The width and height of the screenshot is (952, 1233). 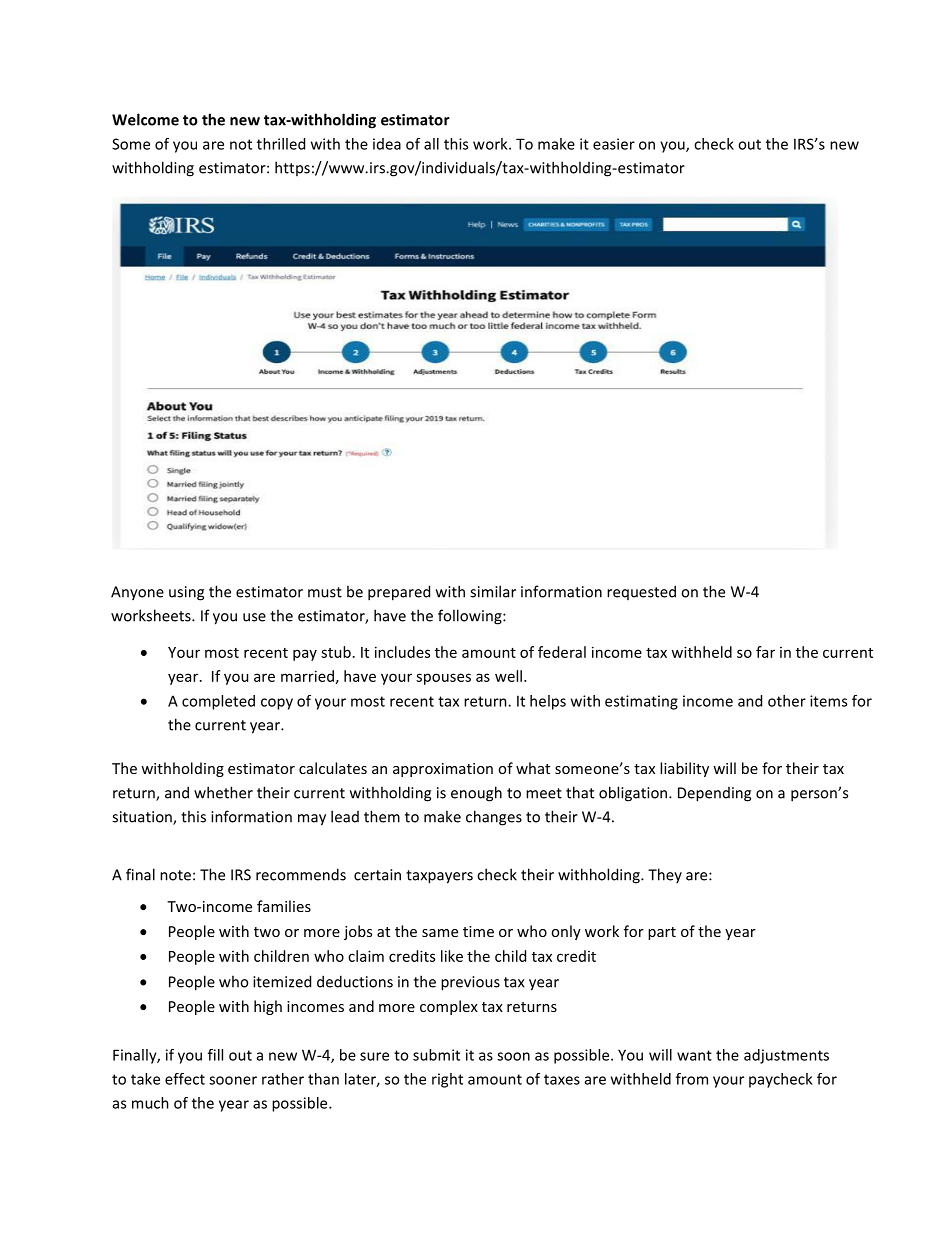 I want to click on right, so click(x=447, y=1080).
